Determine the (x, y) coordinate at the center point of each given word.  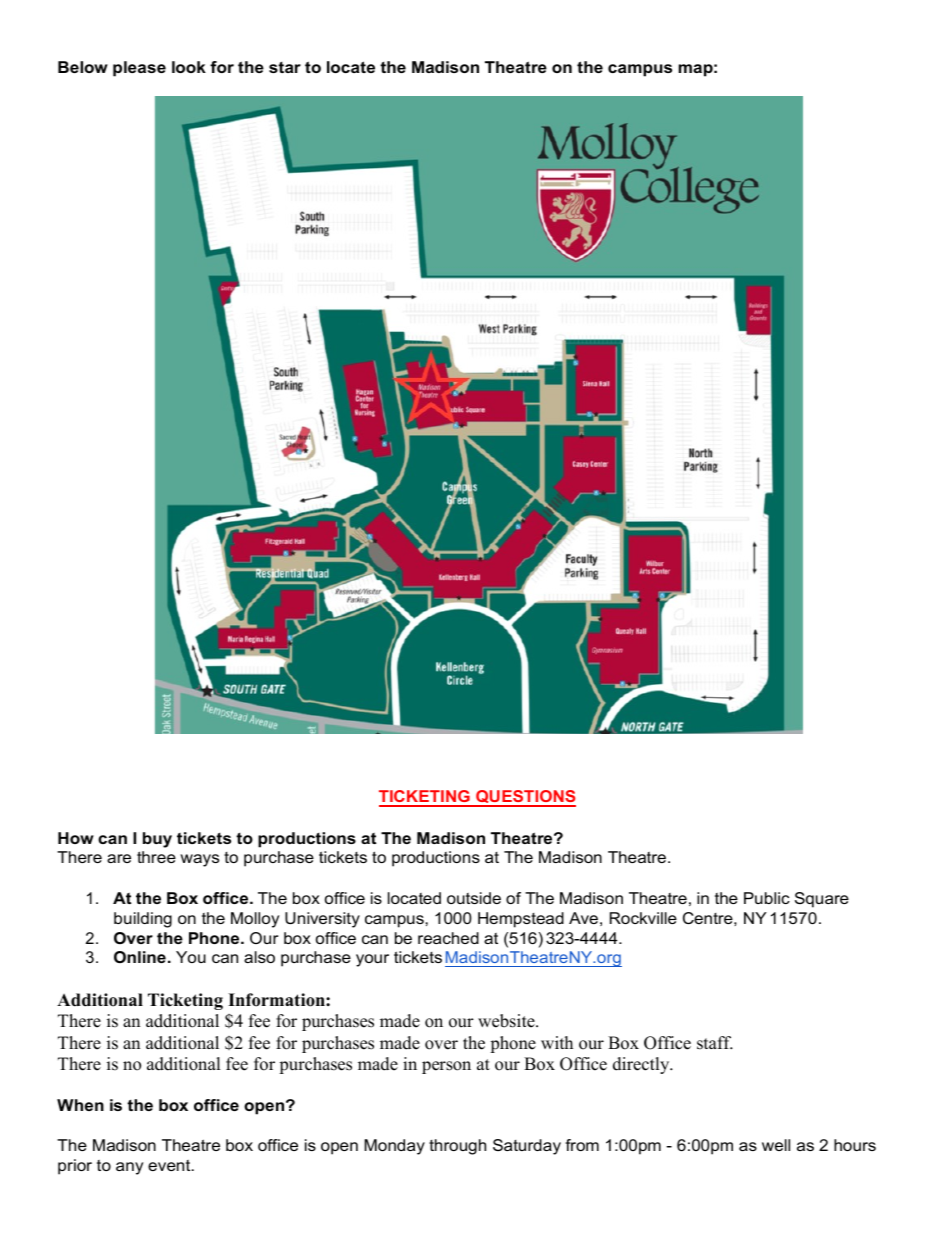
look (189, 67)
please (139, 69)
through (457, 1147)
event (170, 1165)
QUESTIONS (525, 798)
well (776, 1145)
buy (157, 840)
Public (767, 898)
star (285, 67)
